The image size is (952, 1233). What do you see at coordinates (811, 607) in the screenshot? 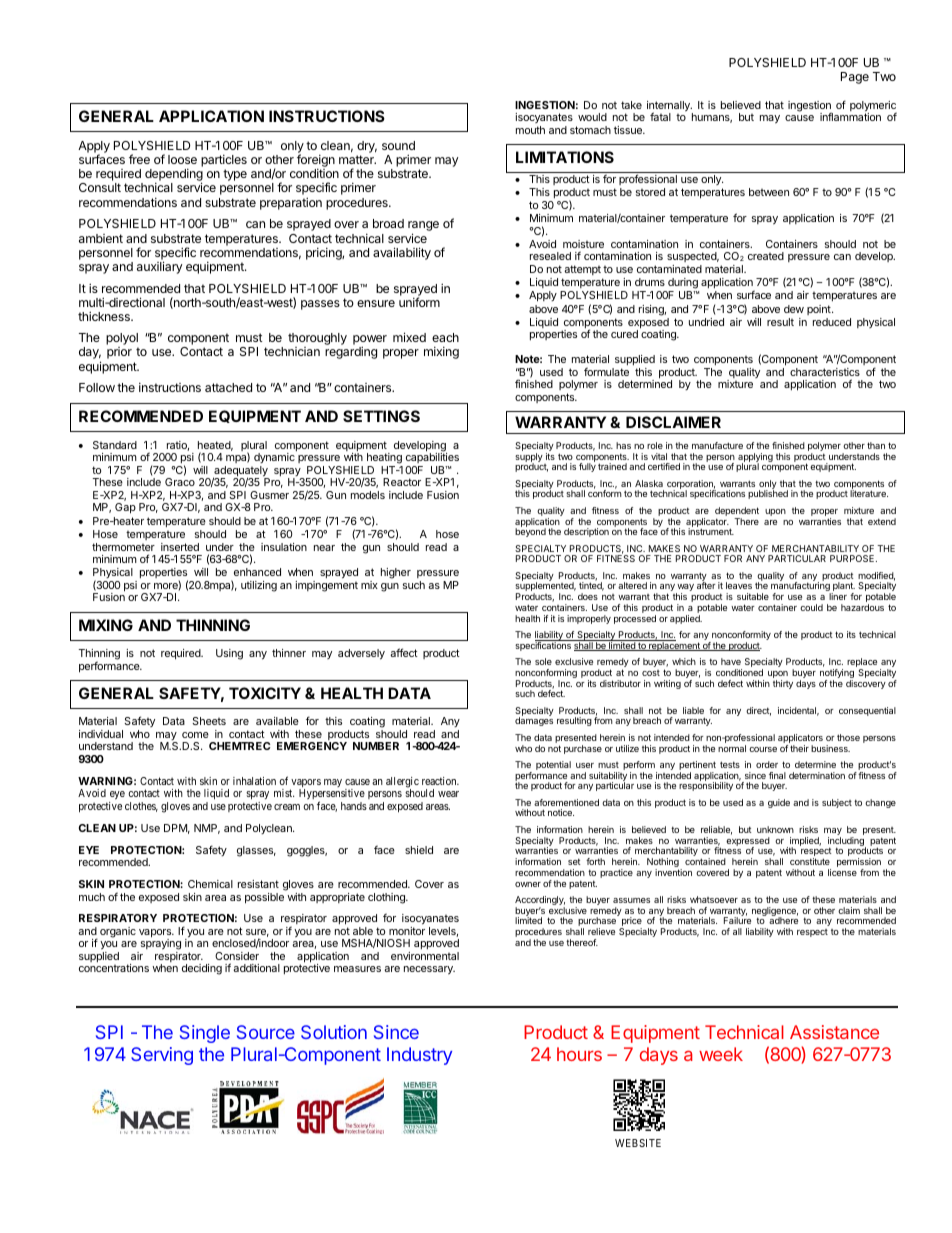
I see `could` at bounding box center [811, 607].
